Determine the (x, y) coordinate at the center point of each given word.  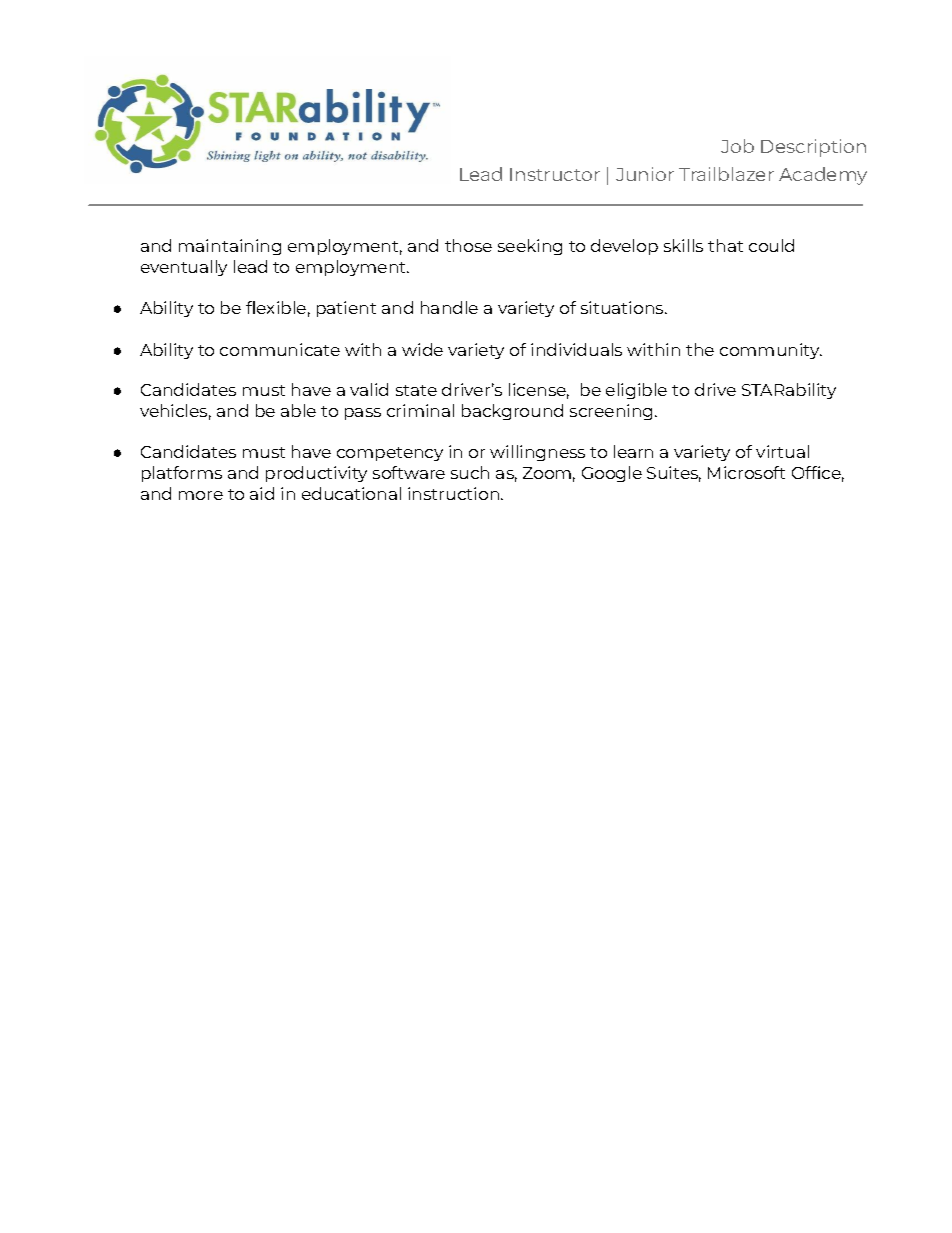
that (725, 245)
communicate (280, 349)
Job (737, 146)
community (771, 351)
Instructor (555, 174)
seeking (530, 247)
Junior (645, 174)
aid (262, 493)
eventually (184, 268)
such (470, 472)
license (539, 391)
